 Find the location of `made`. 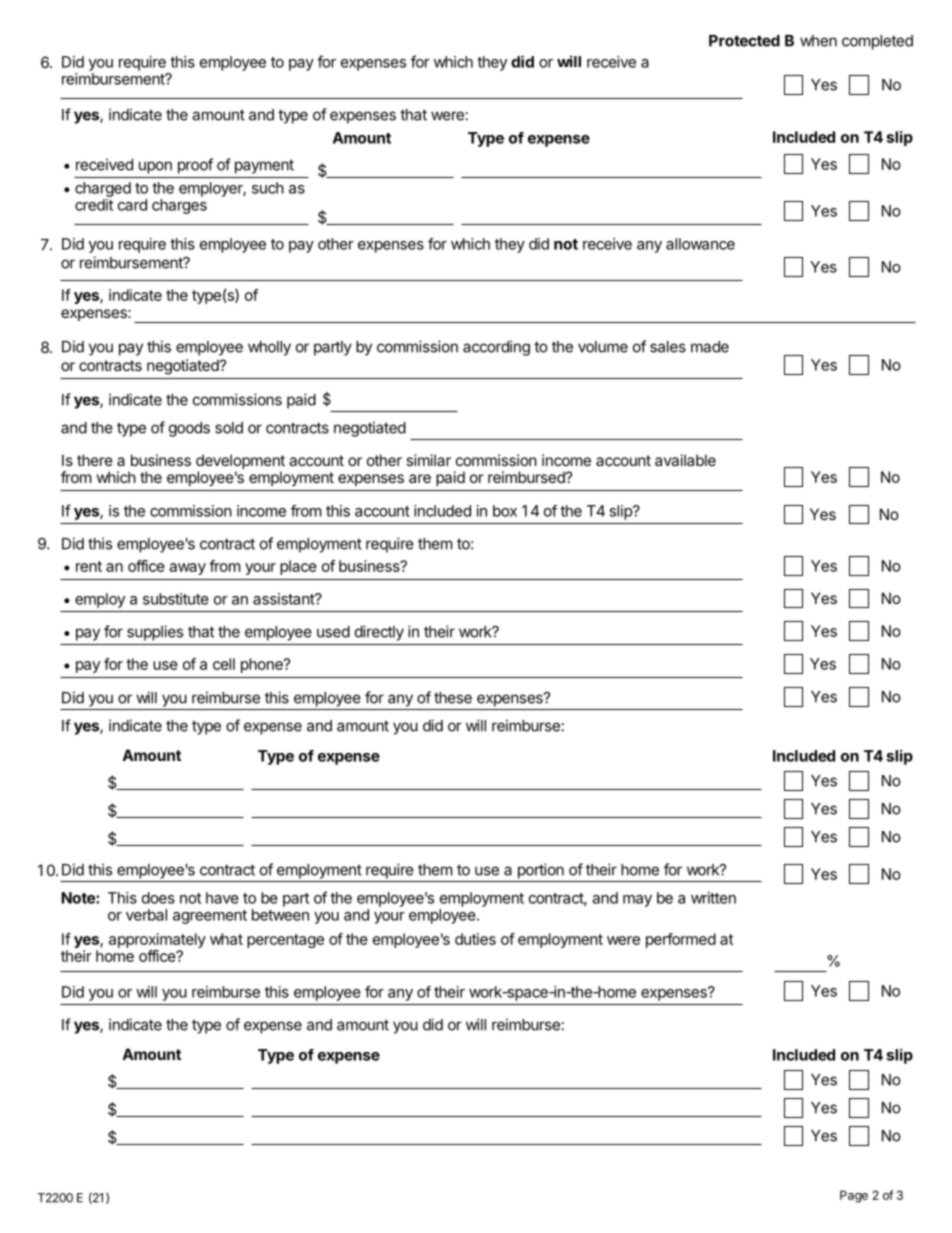

made is located at coordinates (710, 347).
